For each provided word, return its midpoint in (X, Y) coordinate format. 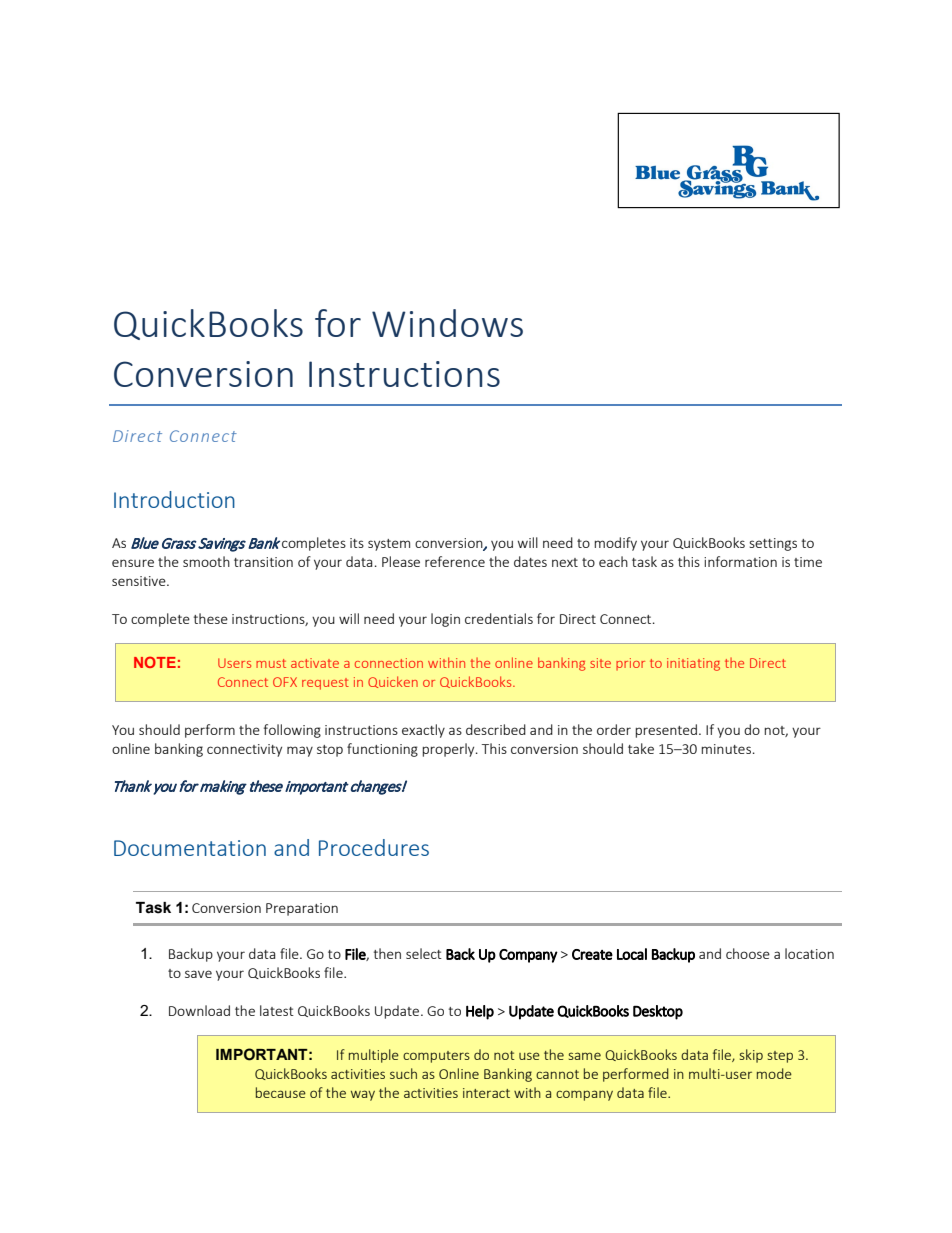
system (389, 545)
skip (751, 1056)
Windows (447, 323)
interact (486, 1093)
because (281, 1092)
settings (773, 544)
